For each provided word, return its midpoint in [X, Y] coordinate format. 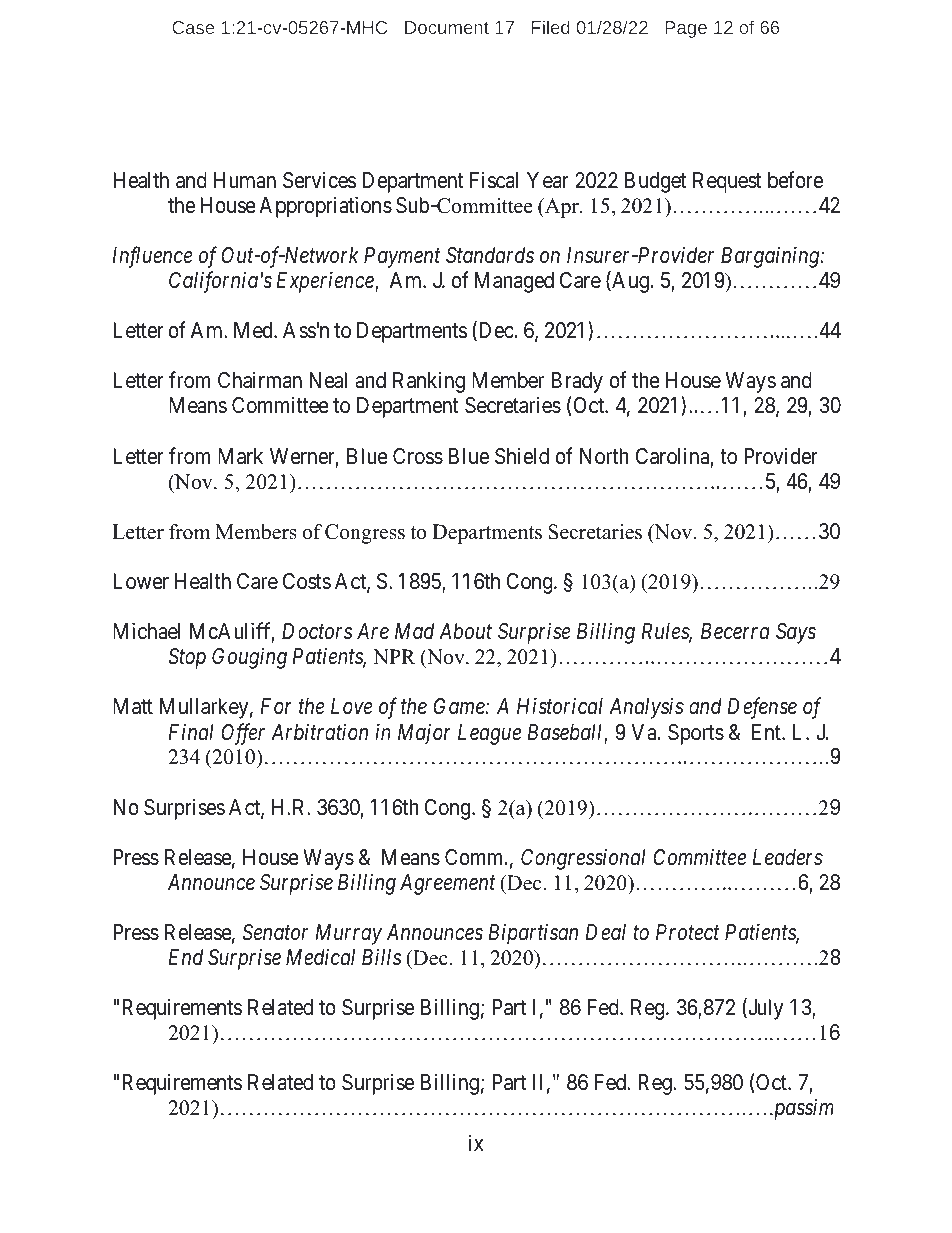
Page [686, 29]
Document [447, 27]
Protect [688, 932]
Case [193, 27]
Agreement [448, 884]
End [186, 957]
